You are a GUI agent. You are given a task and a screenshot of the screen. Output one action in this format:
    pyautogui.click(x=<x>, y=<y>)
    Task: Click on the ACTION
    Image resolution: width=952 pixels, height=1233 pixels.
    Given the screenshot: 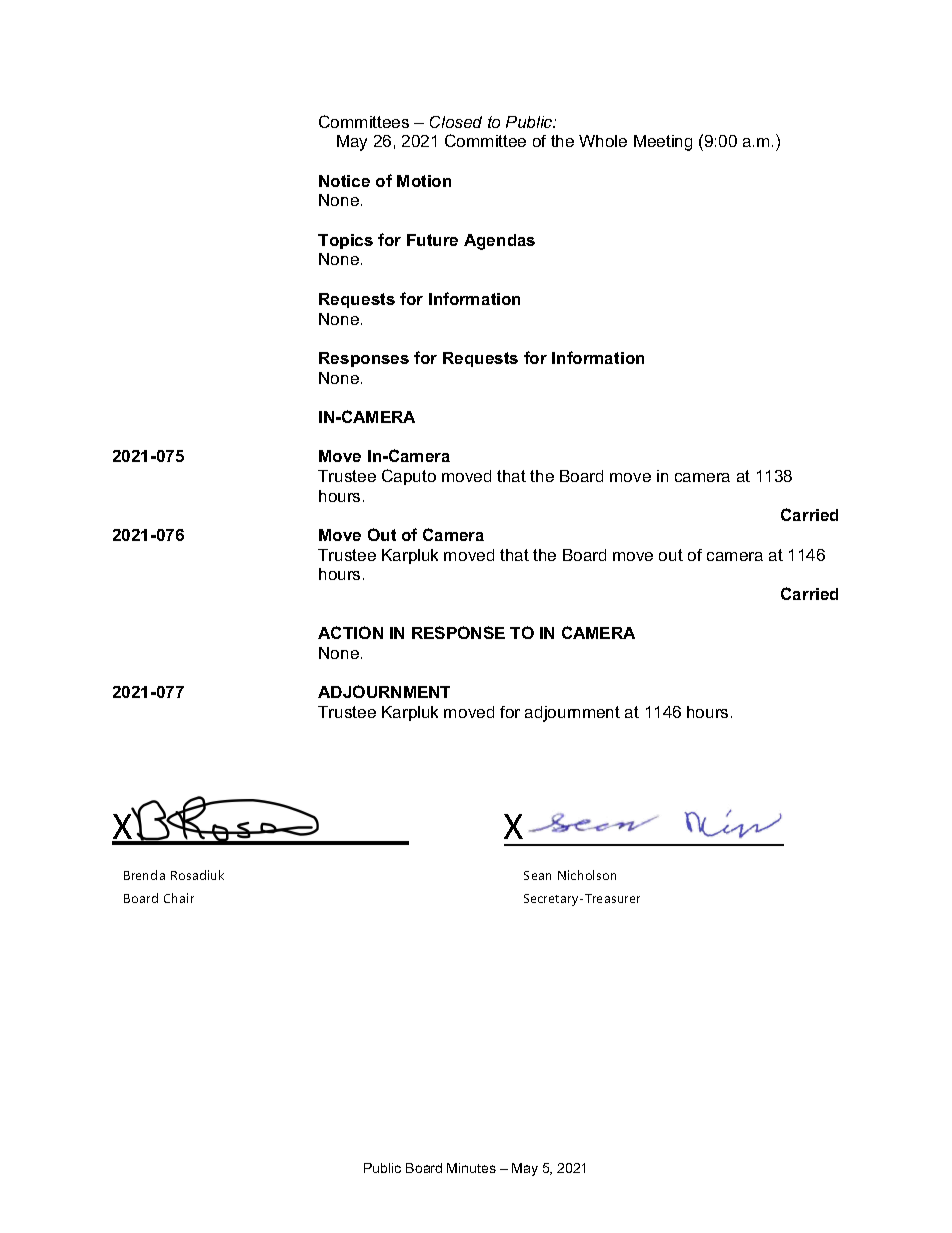 What is the action you would take?
    pyautogui.click(x=350, y=632)
